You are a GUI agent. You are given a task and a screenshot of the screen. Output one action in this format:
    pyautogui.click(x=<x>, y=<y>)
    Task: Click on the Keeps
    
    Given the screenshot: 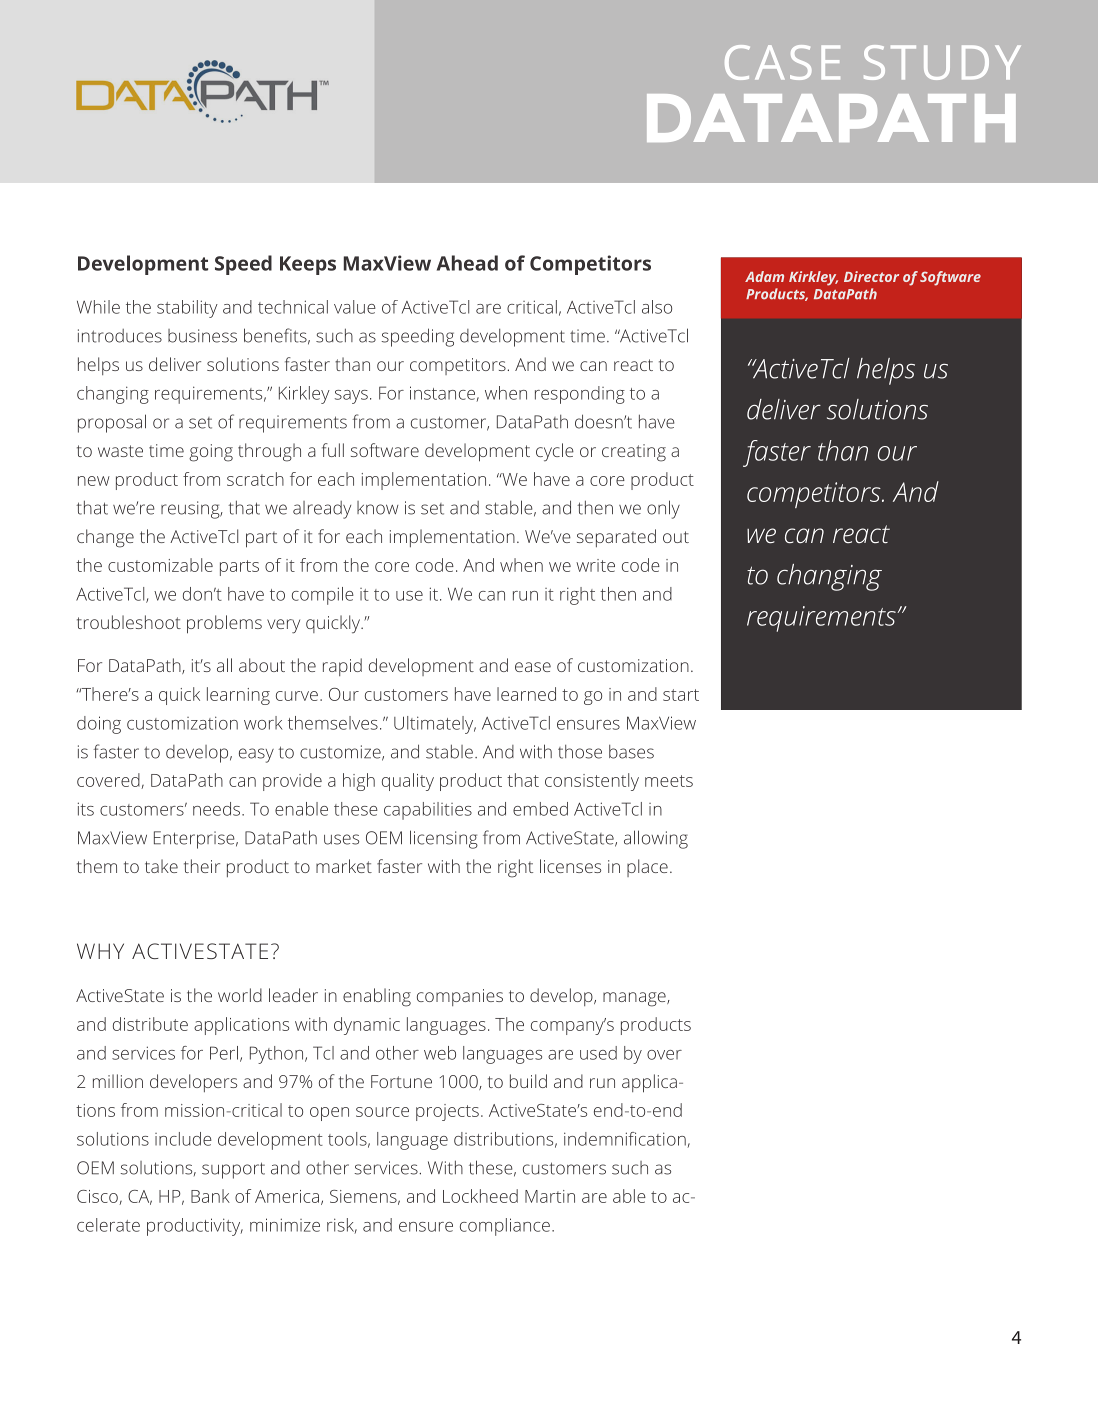 What is the action you would take?
    pyautogui.click(x=308, y=265)
